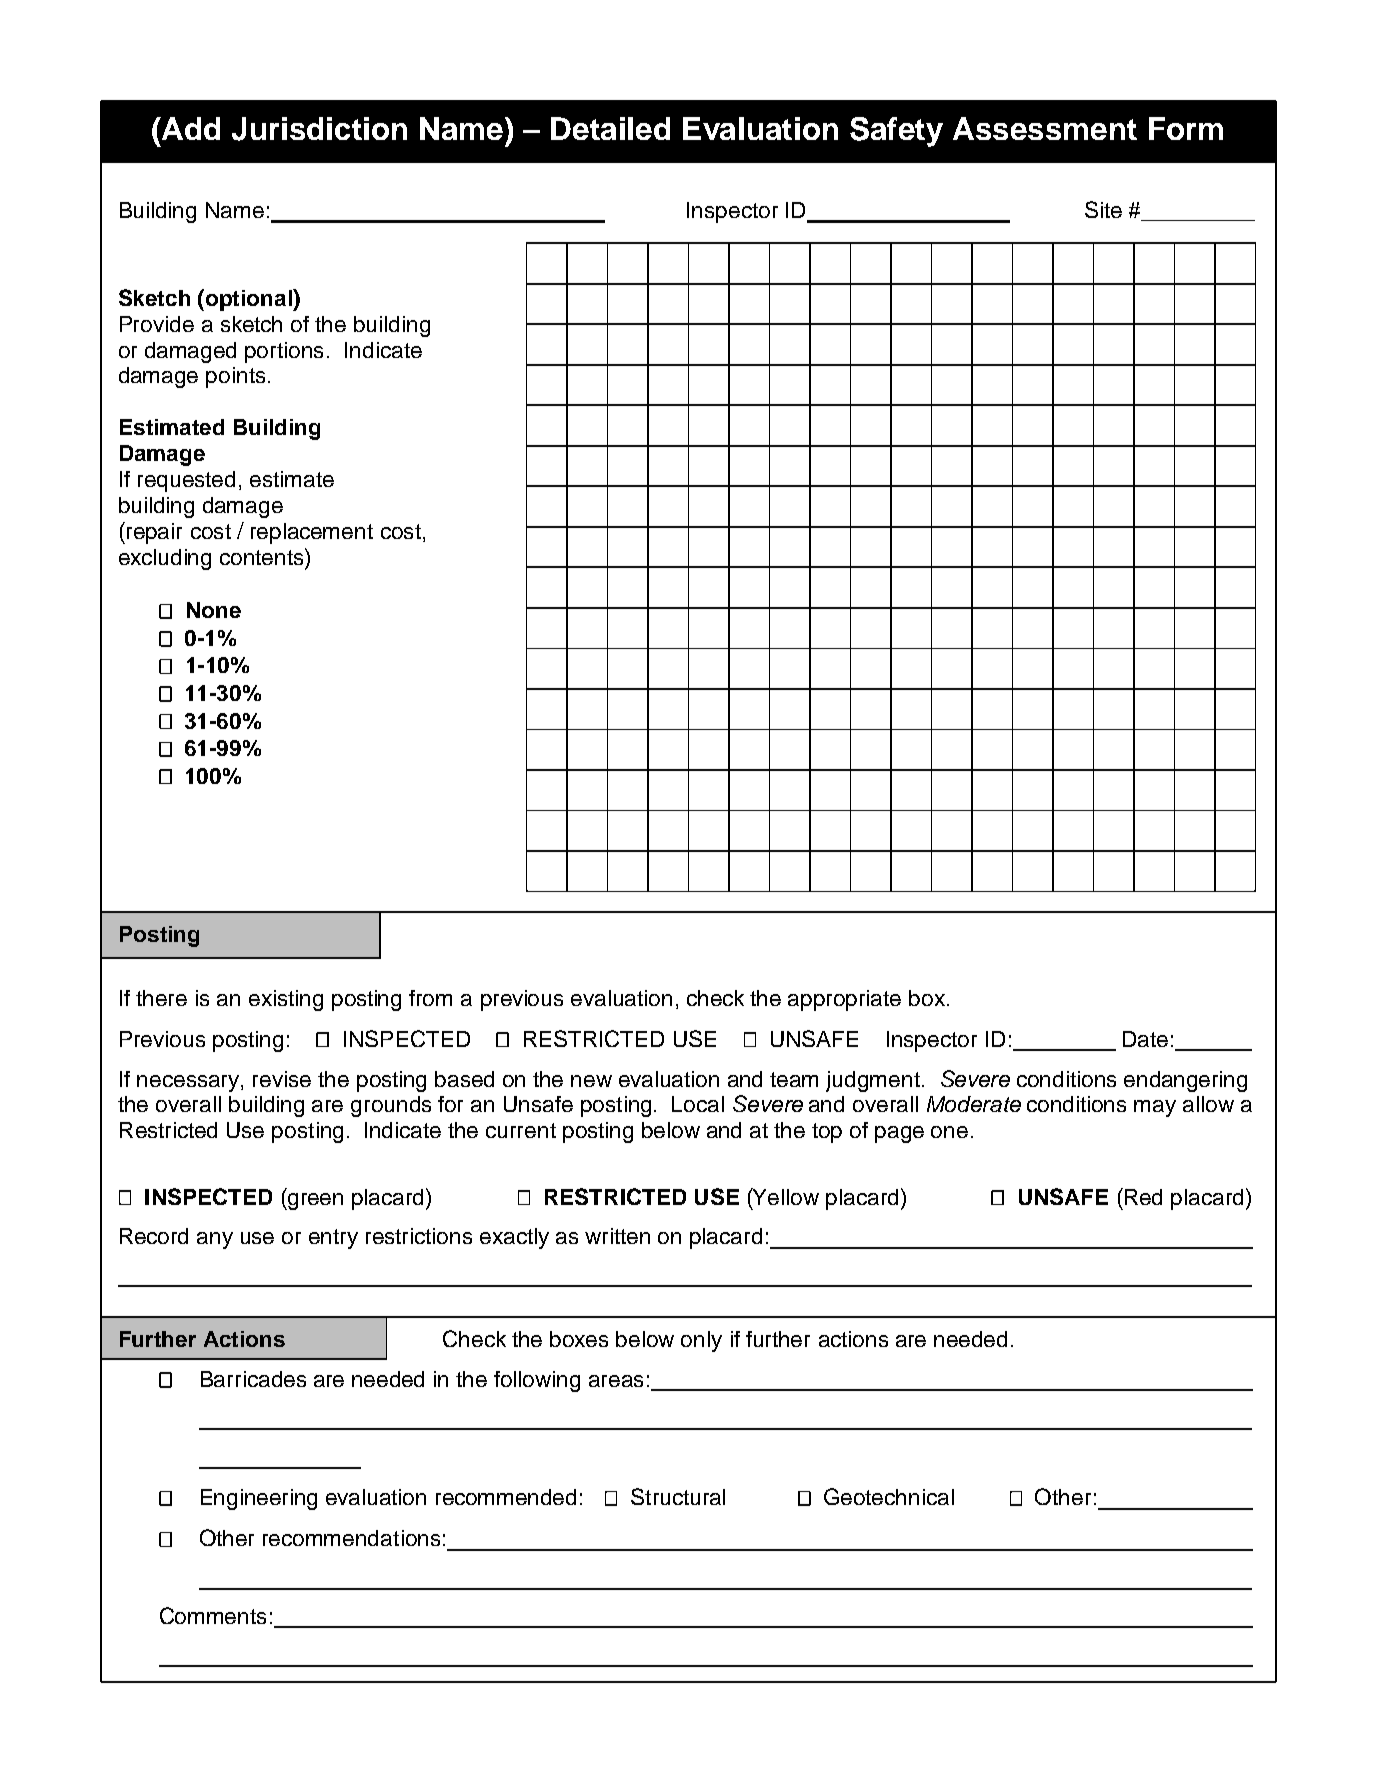  What do you see at coordinates (617, 1236) in the image?
I see `written` at bounding box center [617, 1236].
